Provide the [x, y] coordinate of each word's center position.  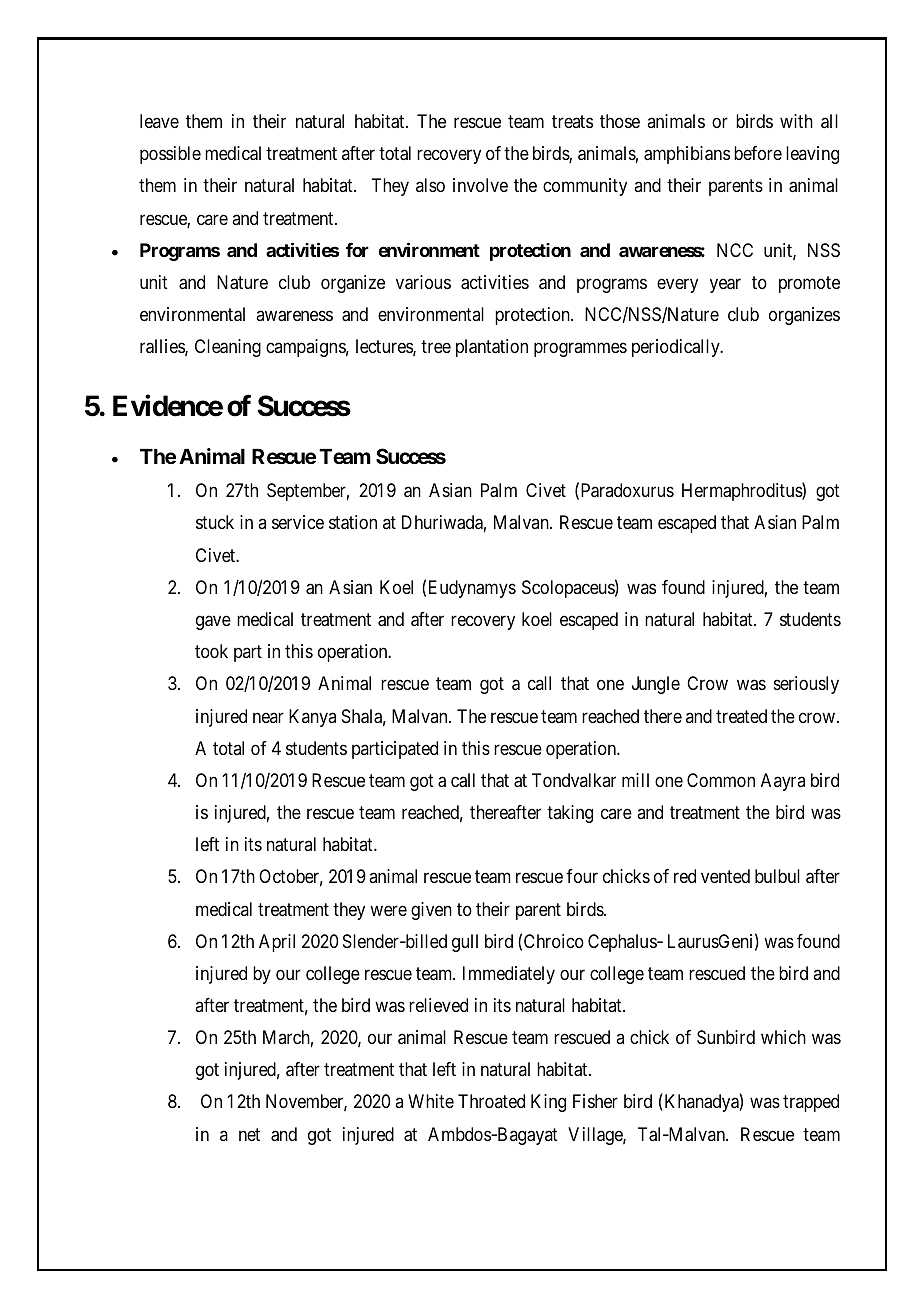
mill [635, 780]
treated [741, 716]
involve [480, 185]
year [725, 285]
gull [465, 943]
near [268, 717]
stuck [215, 522]
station [353, 522]
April [277, 943]
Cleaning [228, 348]
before [758, 153]
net [249, 1134]
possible [170, 155]
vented [725, 876]
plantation [492, 348]
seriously [806, 685]
